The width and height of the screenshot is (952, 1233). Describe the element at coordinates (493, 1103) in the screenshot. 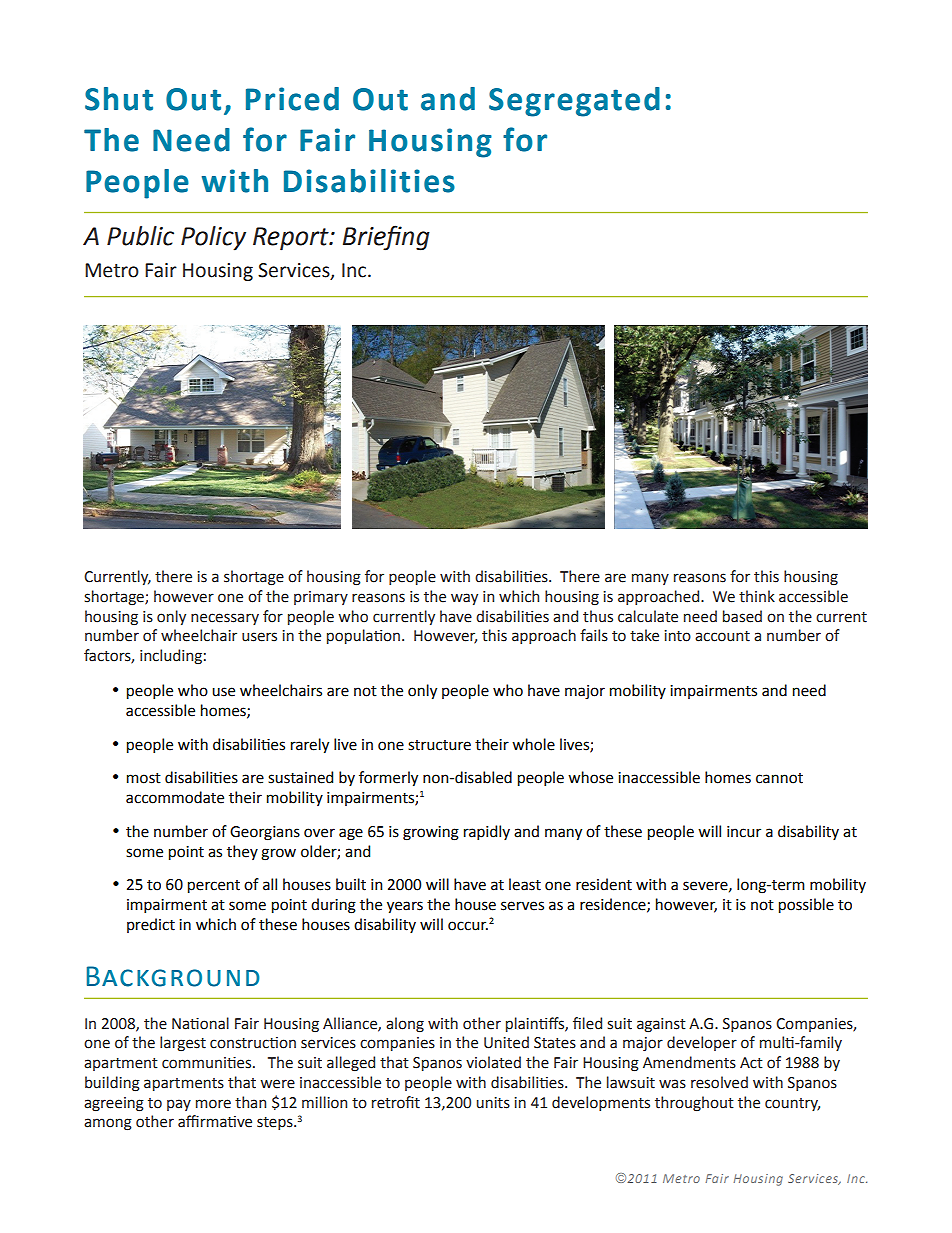

I see `units` at that location.
